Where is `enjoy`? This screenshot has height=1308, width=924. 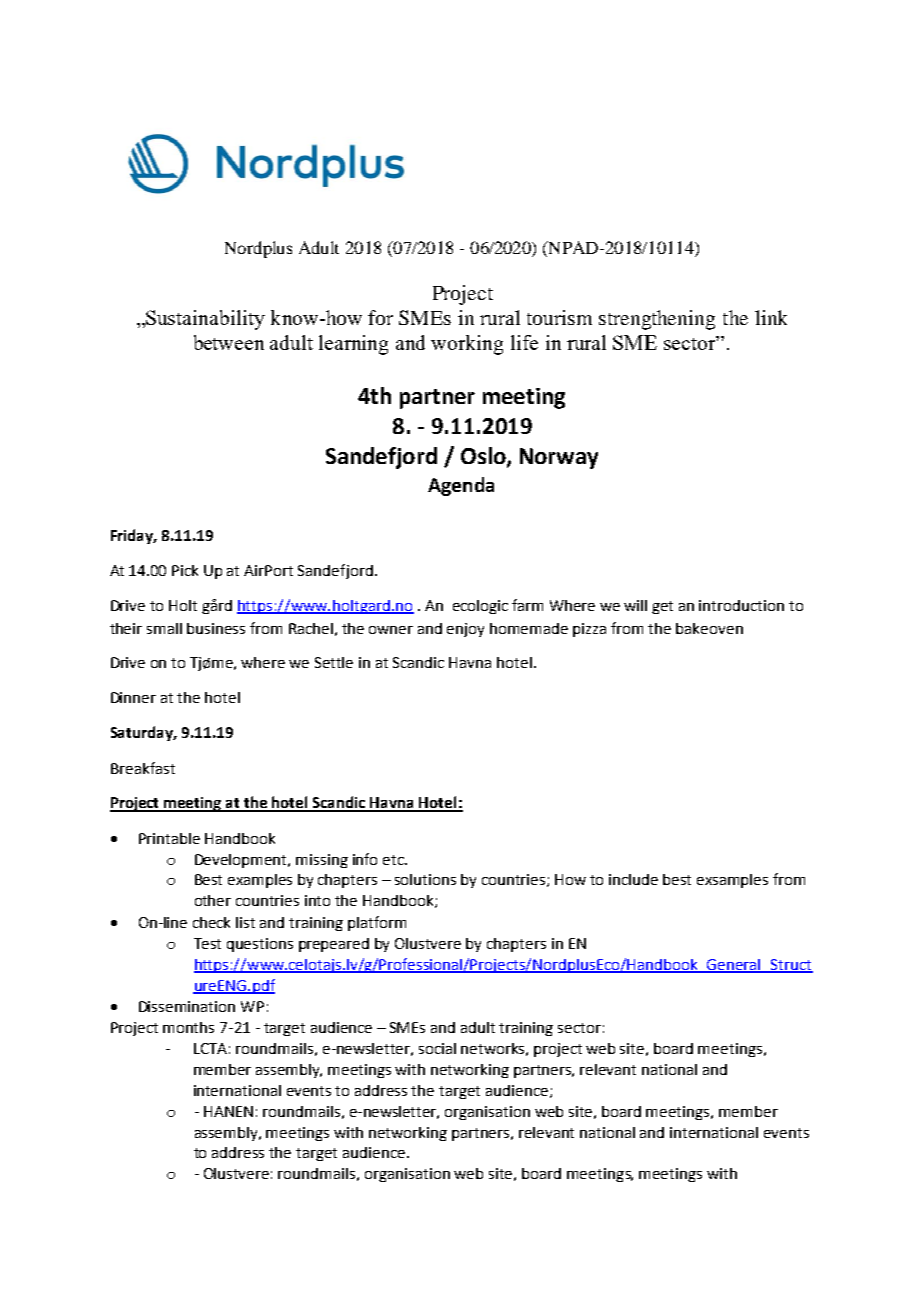 enjoy is located at coordinates (465, 630).
